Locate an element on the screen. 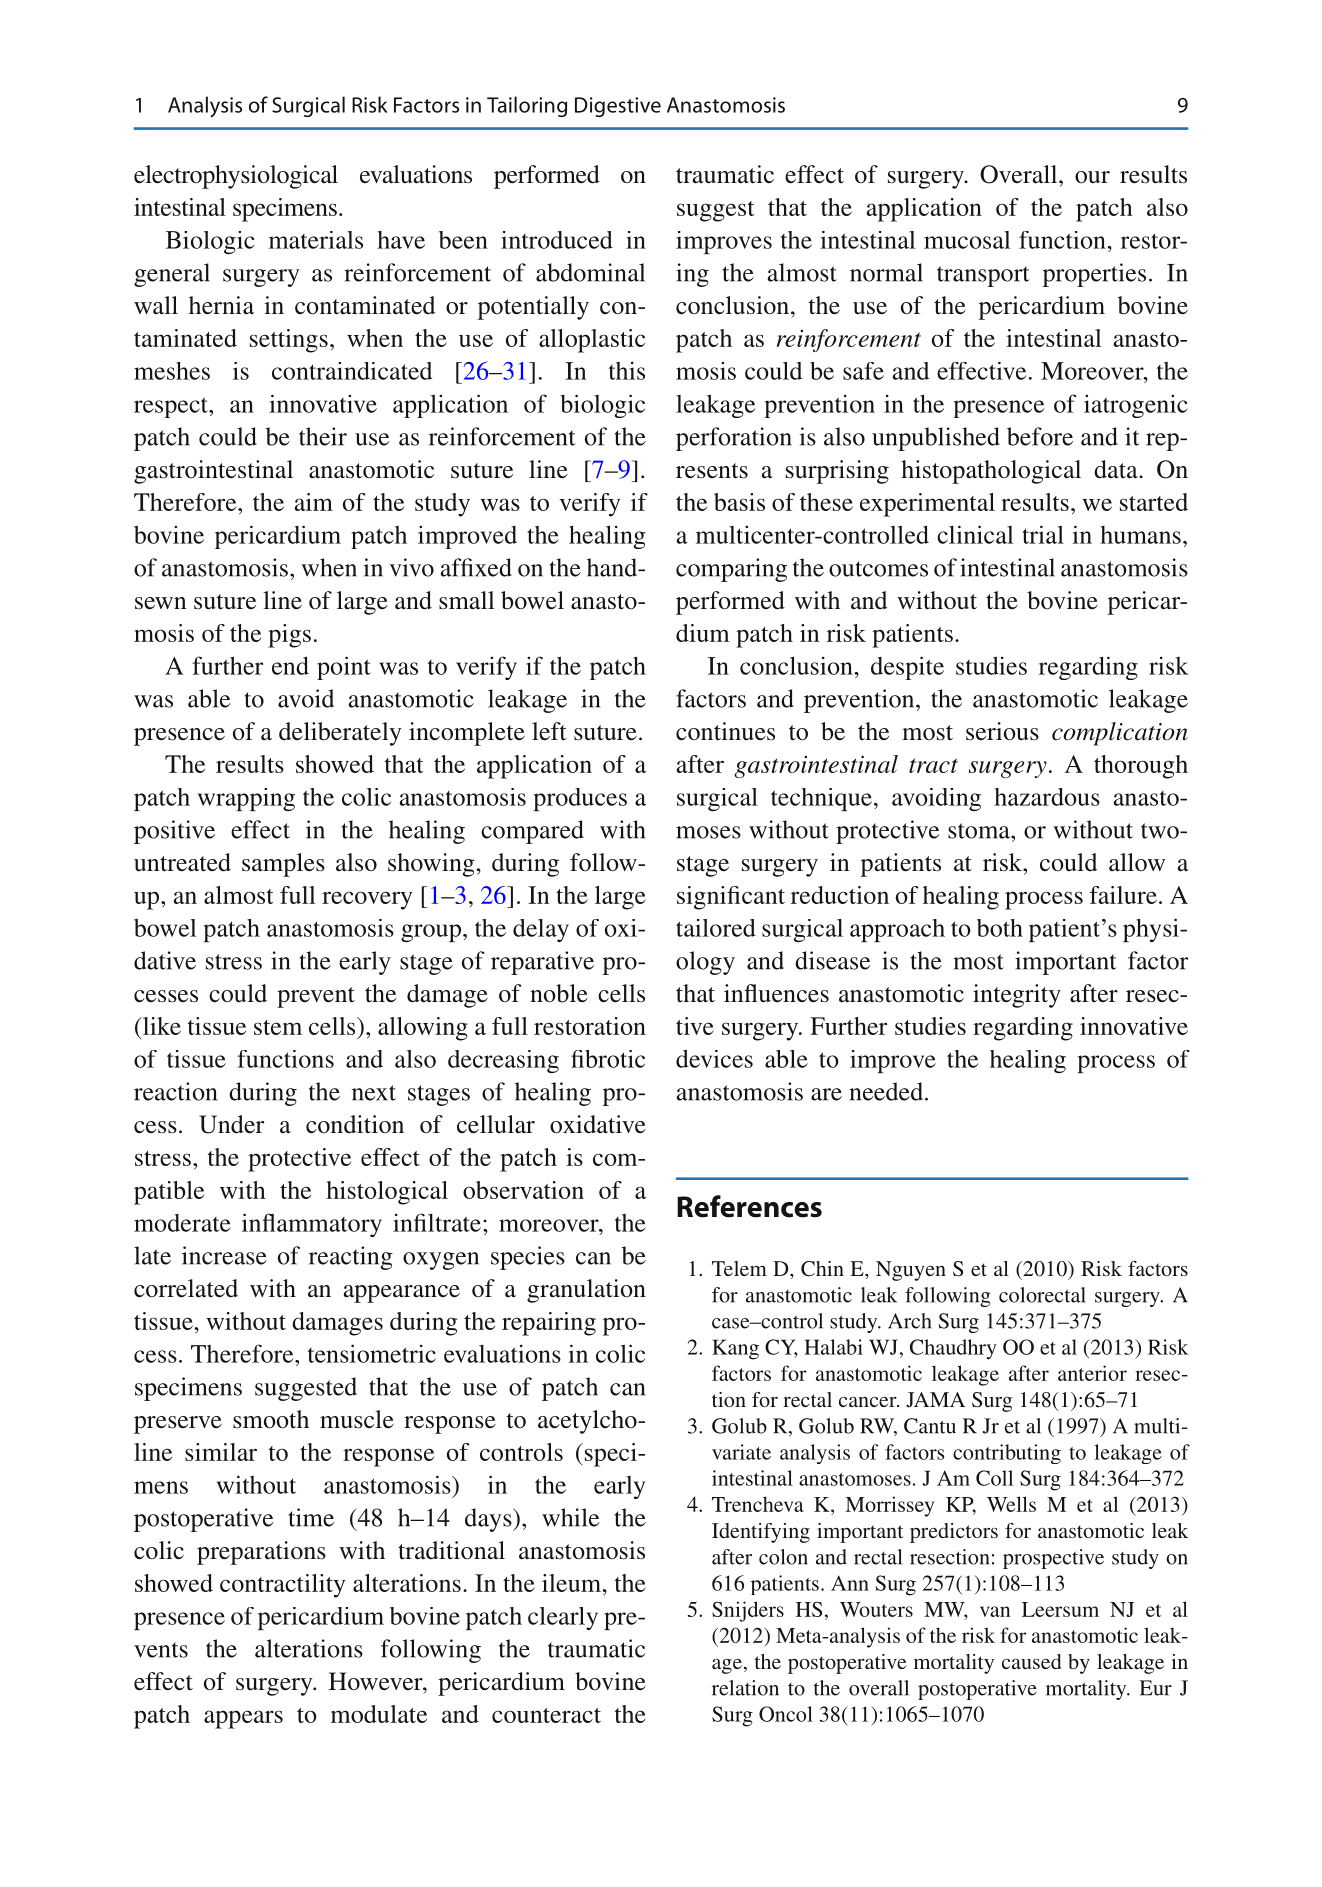 Image resolution: width=1322 pixels, height=1887 pixels. materials is located at coordinates (316, 240).
